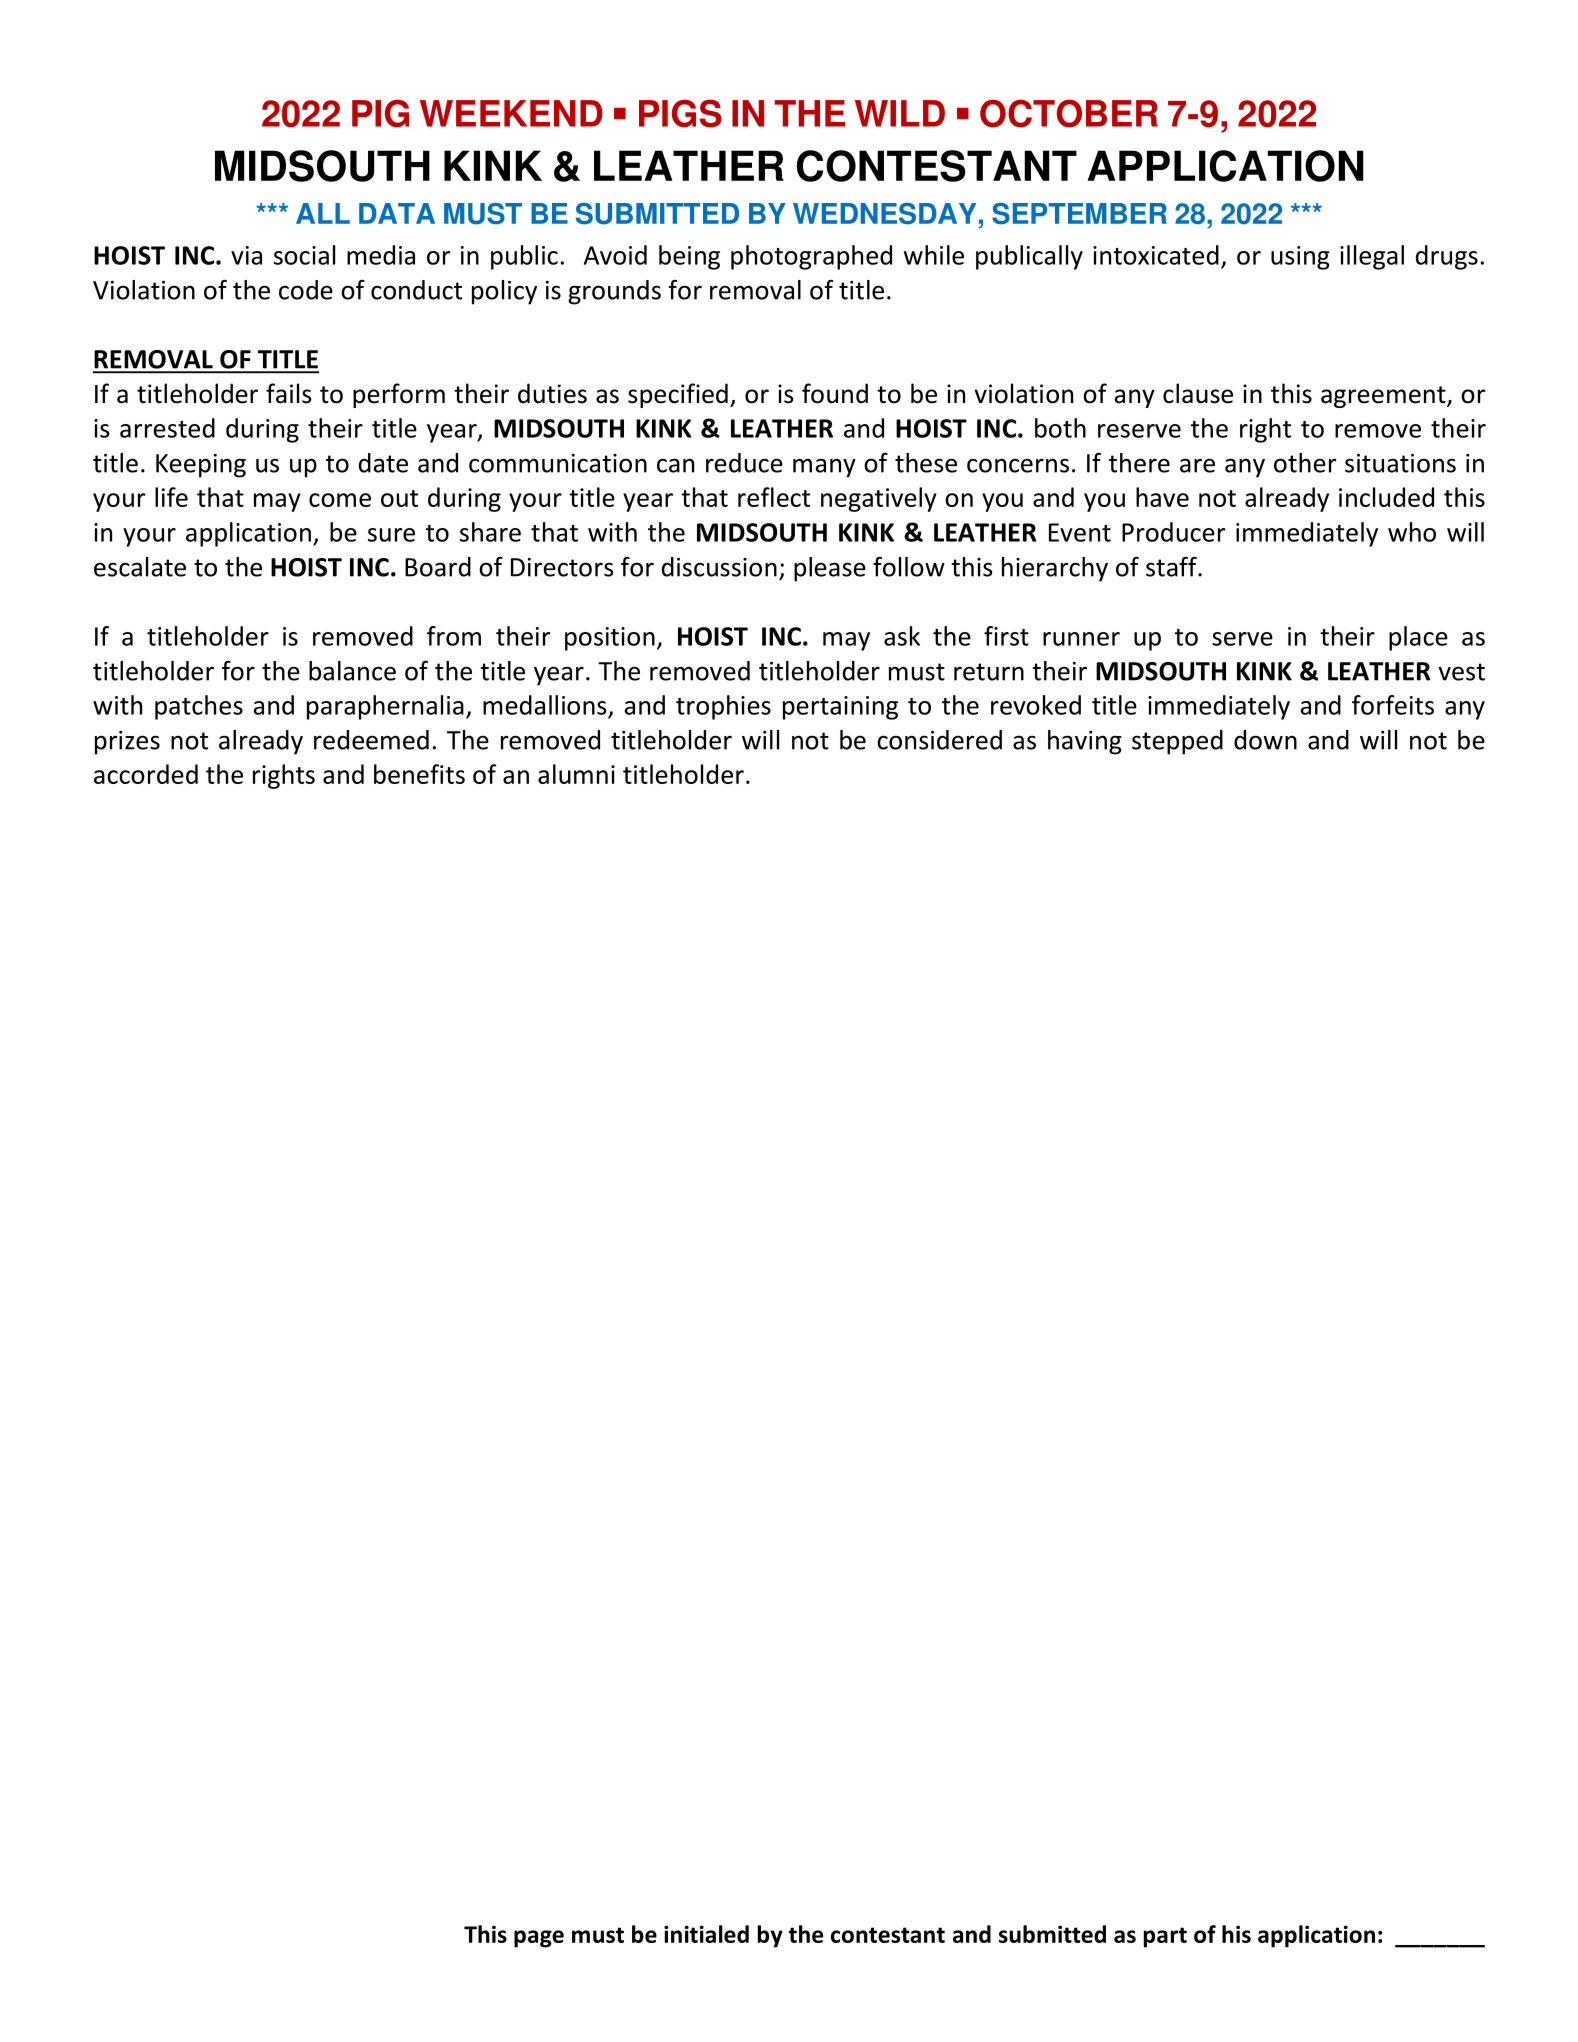  I want to click on place, so click(1418, 638).
